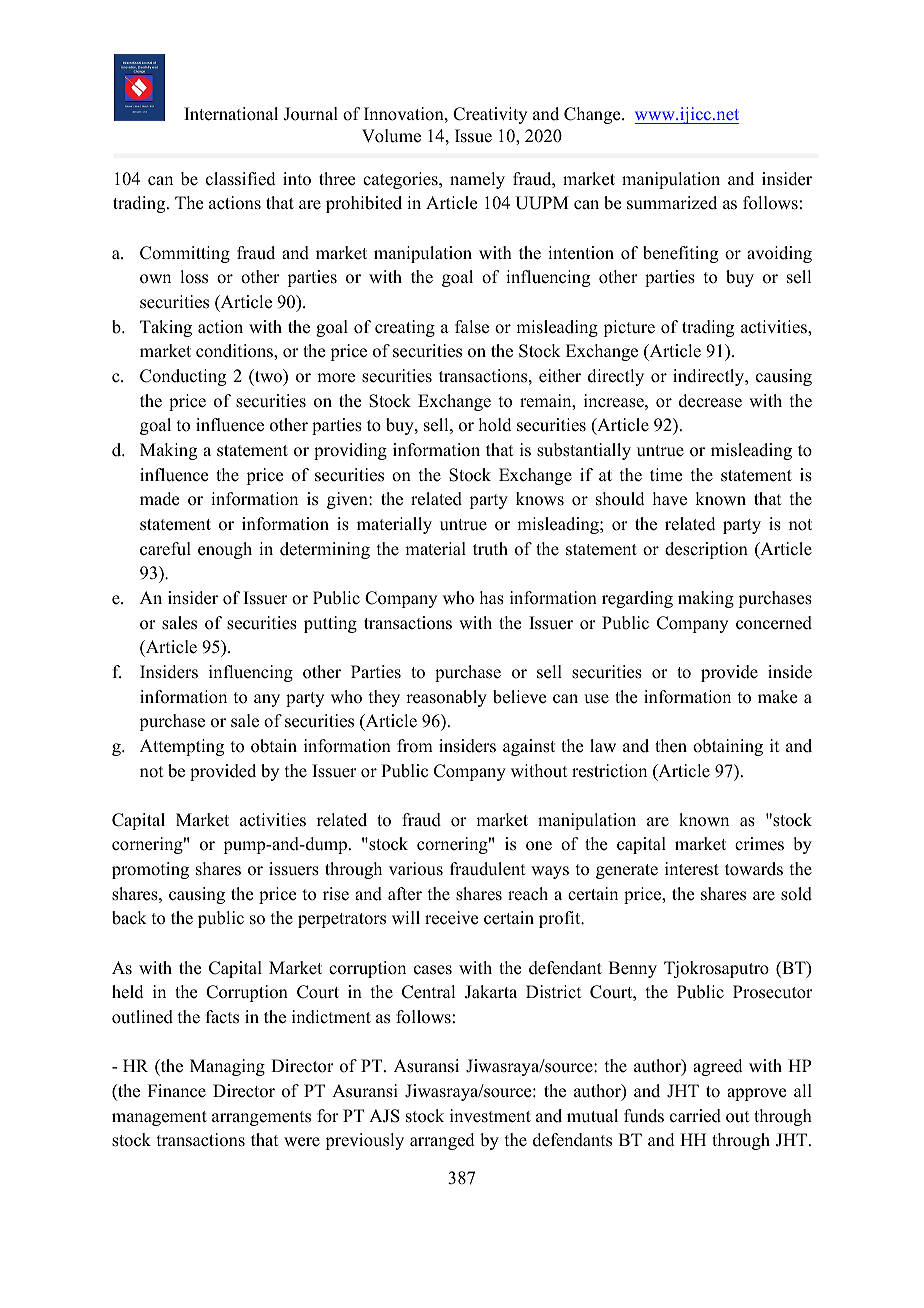 The width and height of the image is (924, 1308). Describe the element at coordinates (490, 115) in the image. I see `Creativity` at that location.
